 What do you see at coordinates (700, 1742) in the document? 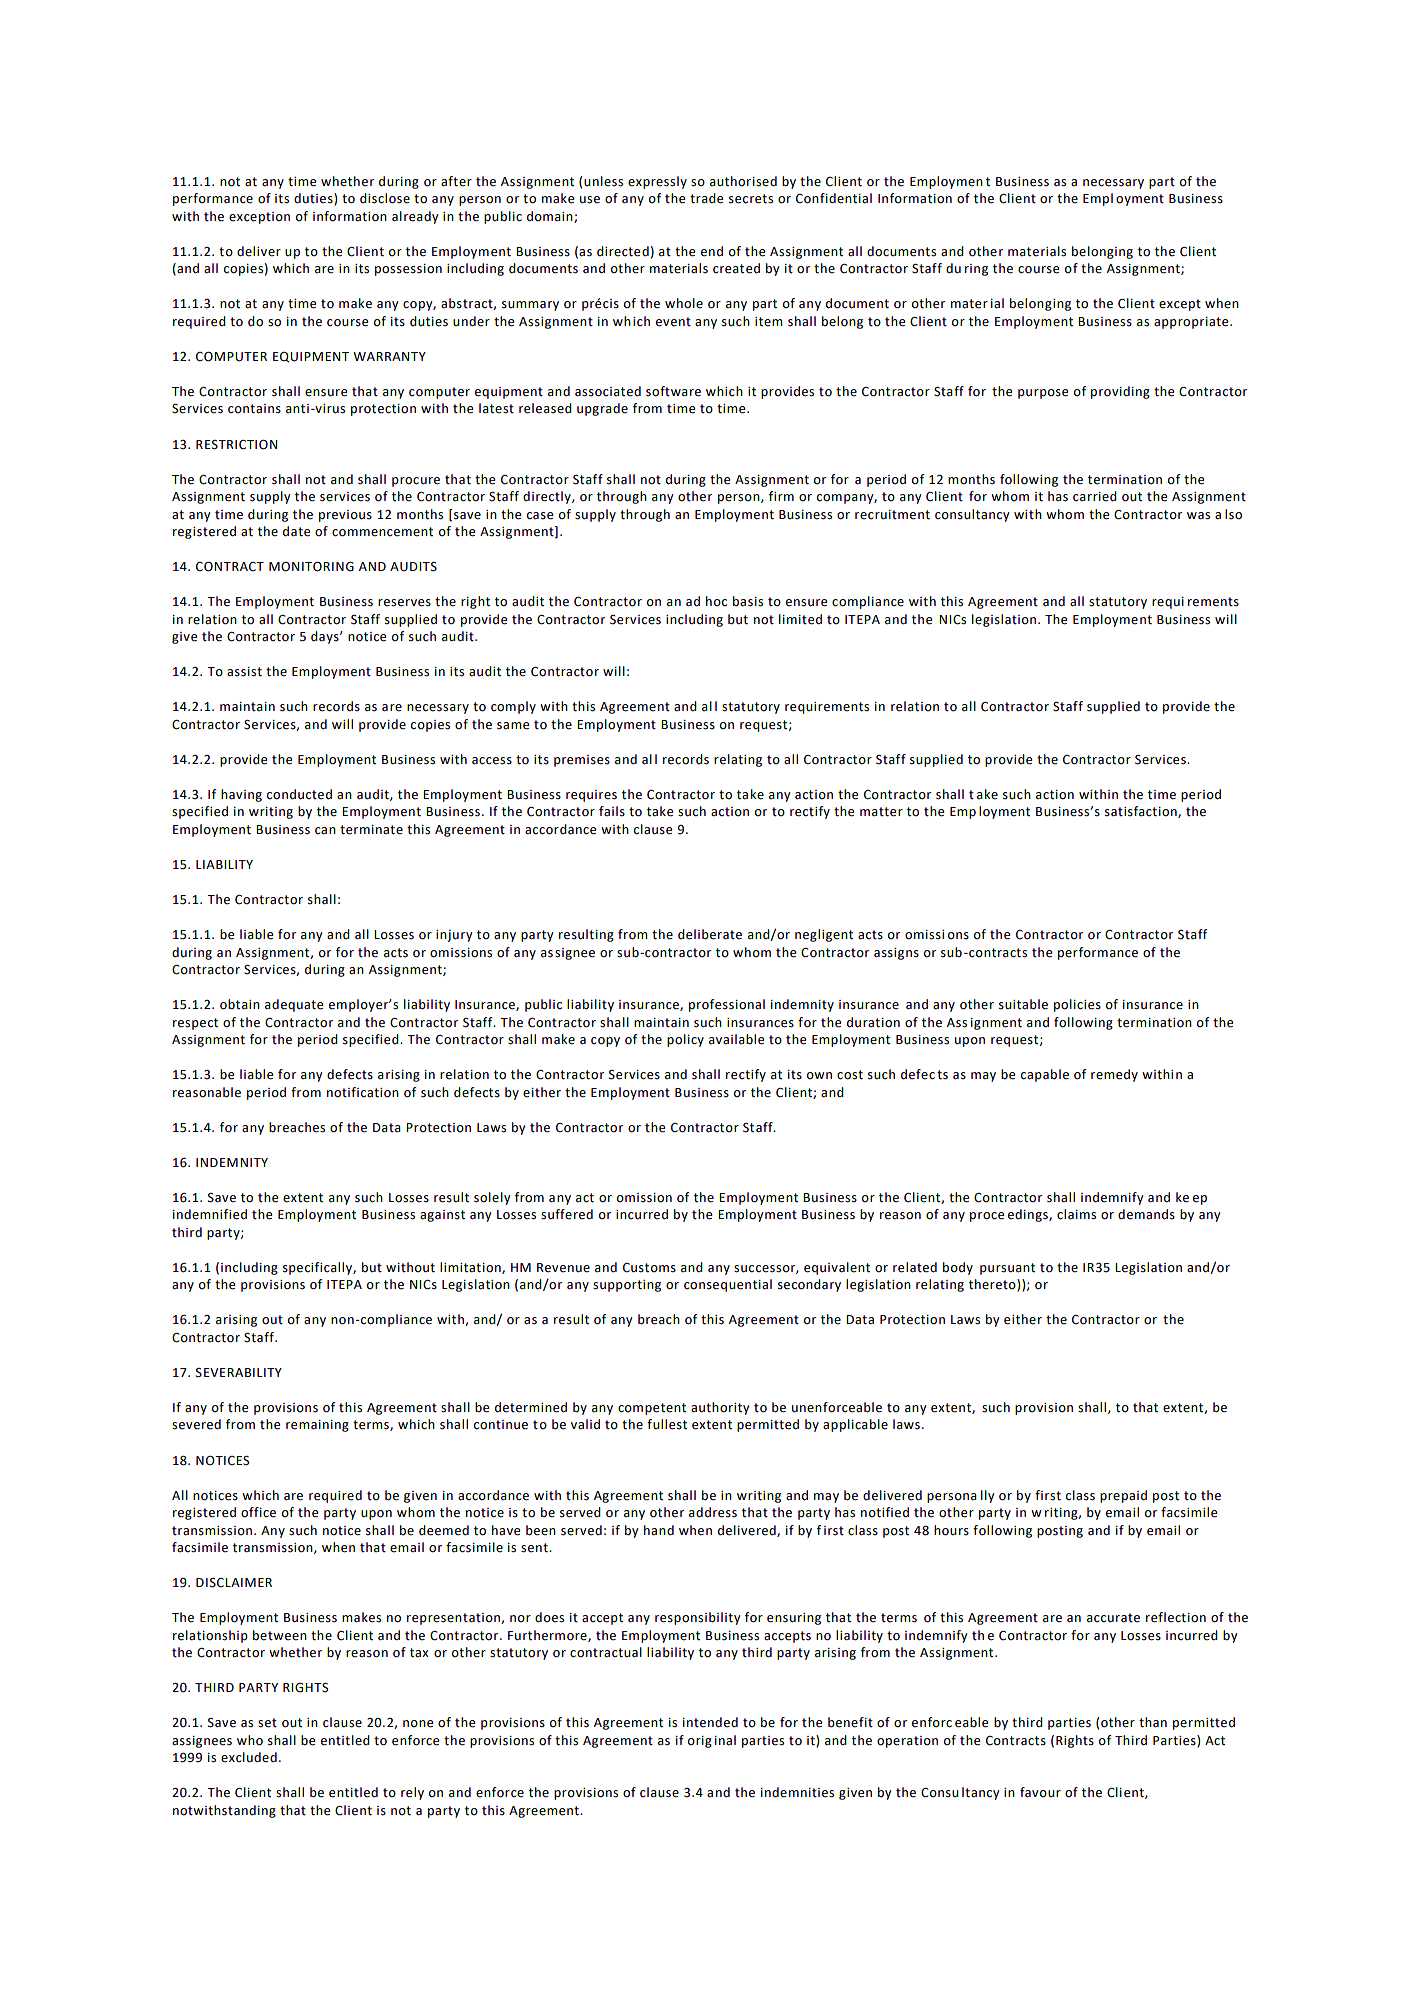
I see `orig` at bounding box center [700, 1742].
